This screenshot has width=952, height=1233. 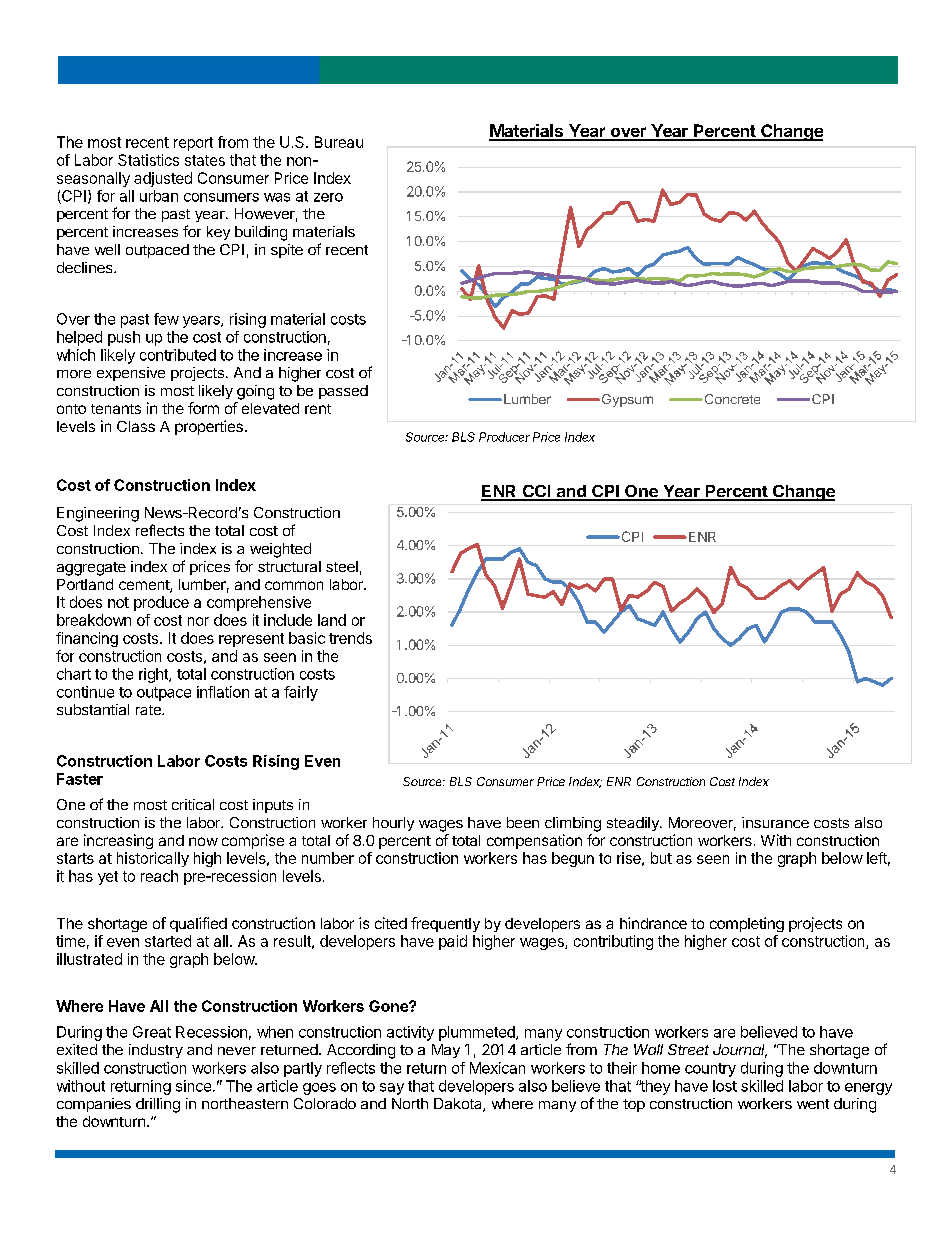 I want to click on since, so click(x=193, y=1086).
